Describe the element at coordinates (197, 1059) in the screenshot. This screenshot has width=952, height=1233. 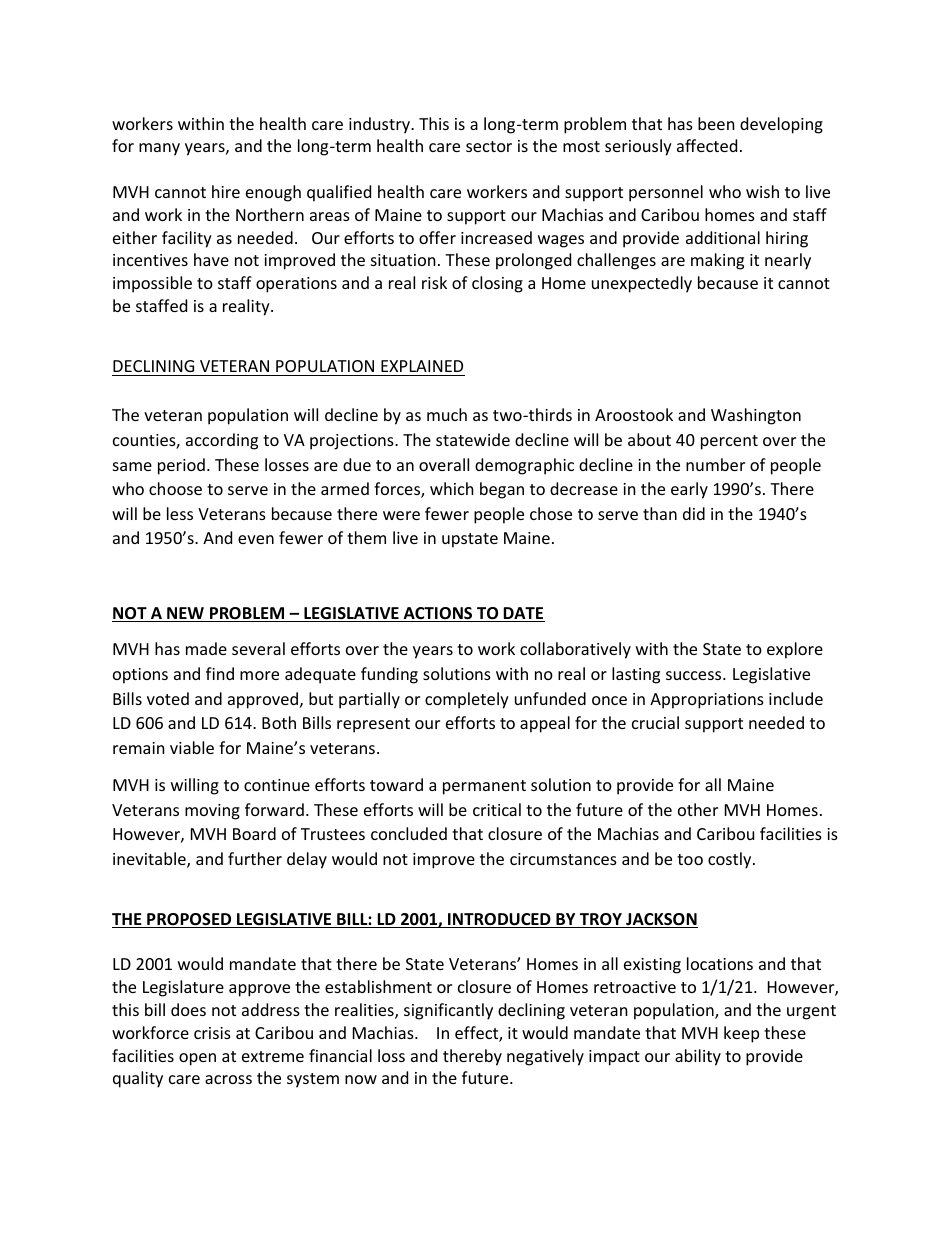
I see `open` at that location.
